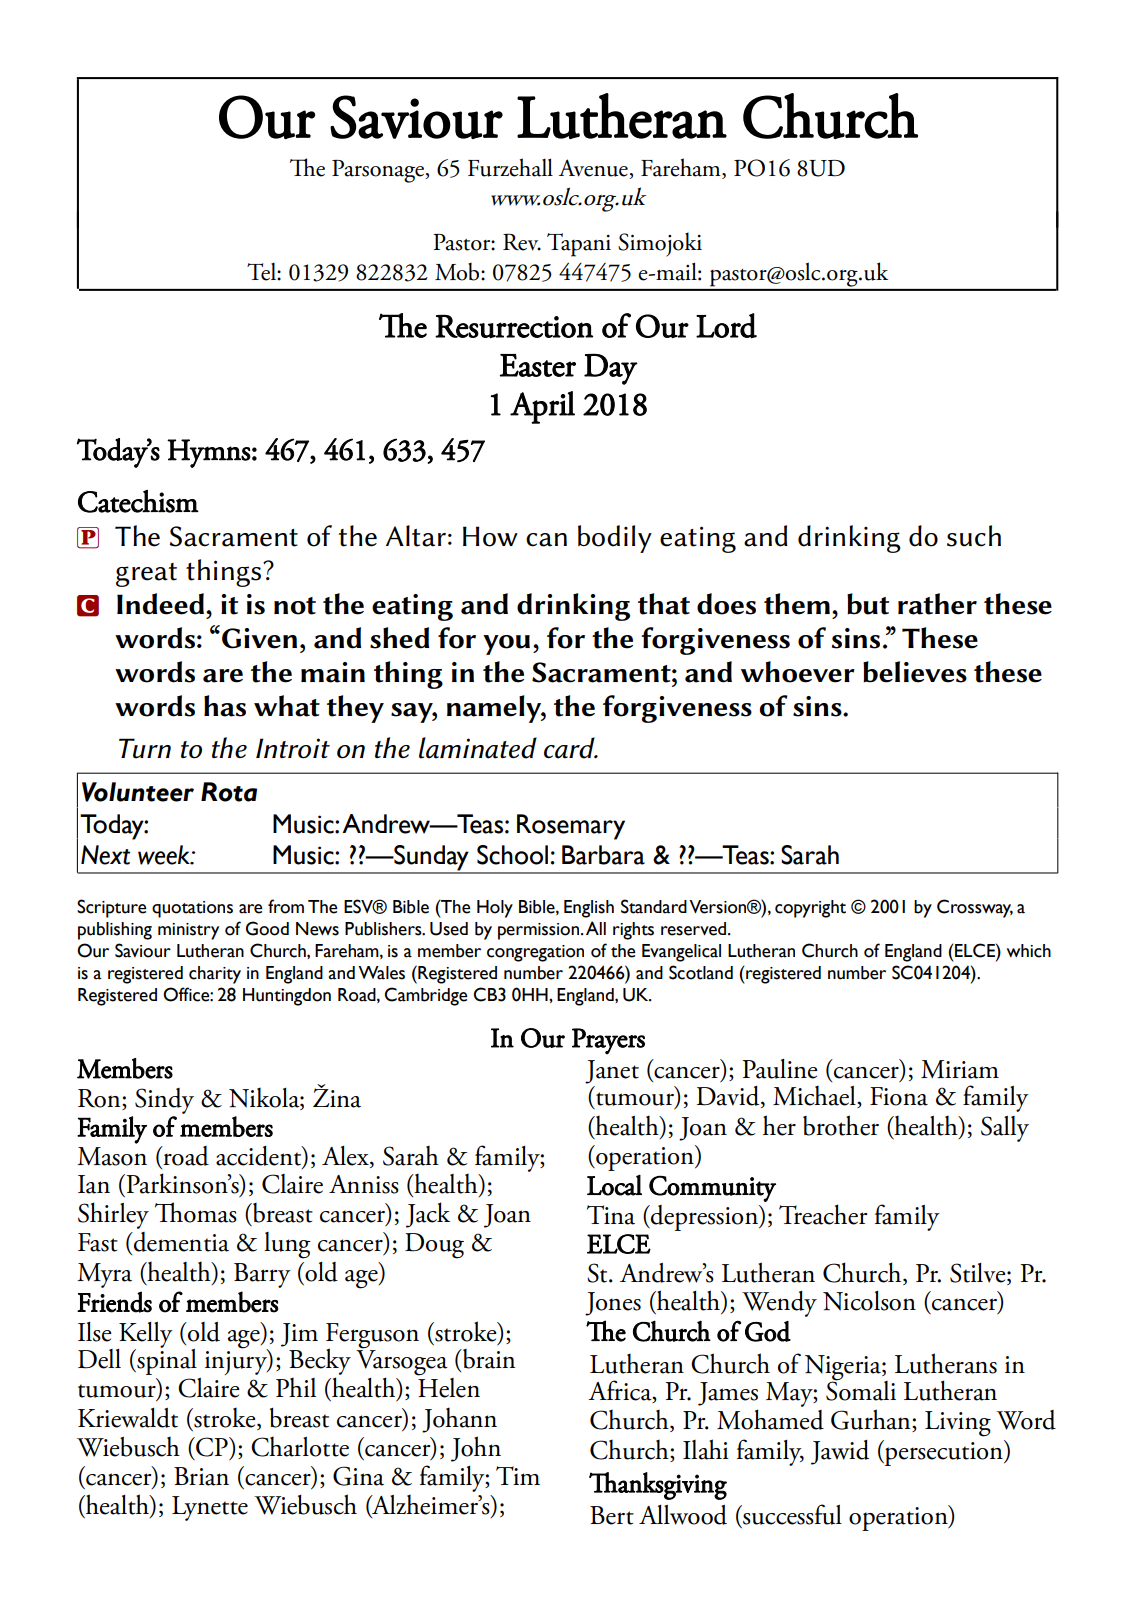 This screenshot has height=1610, width=1135. Describe the element at coordinates (201, 1476) in the screenshot. I see `Brian` at that location.
